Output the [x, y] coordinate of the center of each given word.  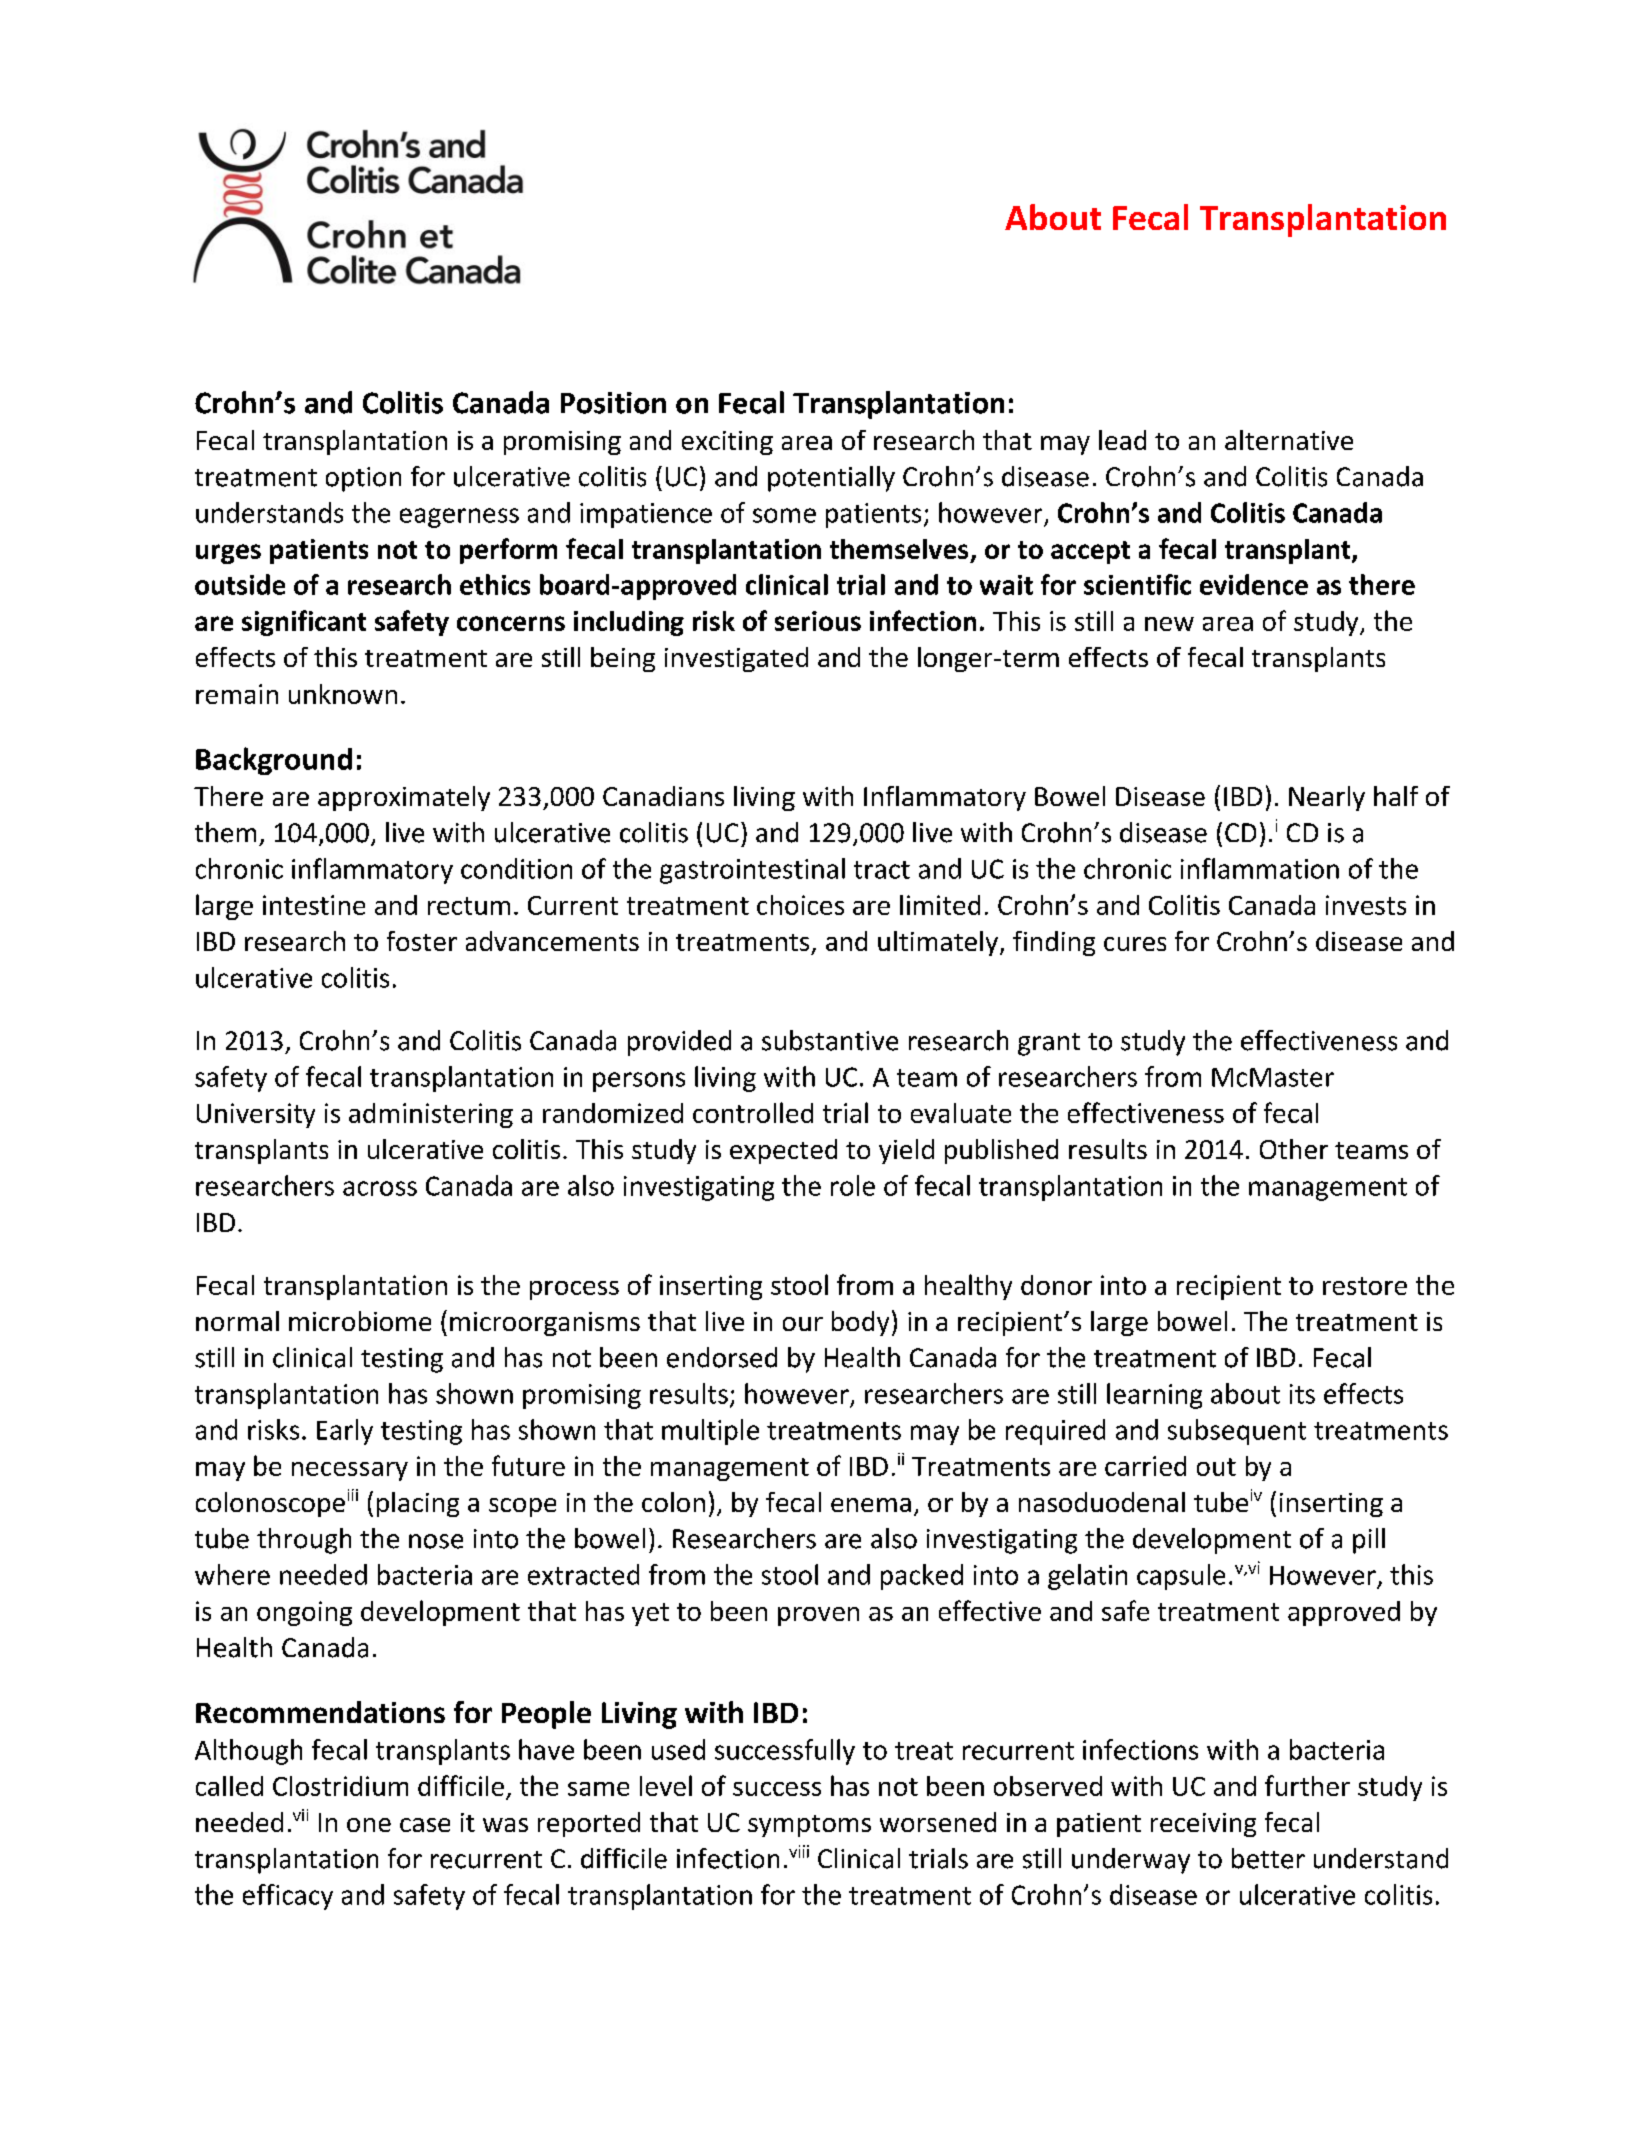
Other [1294, 1149]
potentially [831, 479]
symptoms [809, 1826]
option [363, 479]
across [380, 1188]
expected [783, 1151]
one [369, 1825]
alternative [1289, 440]
